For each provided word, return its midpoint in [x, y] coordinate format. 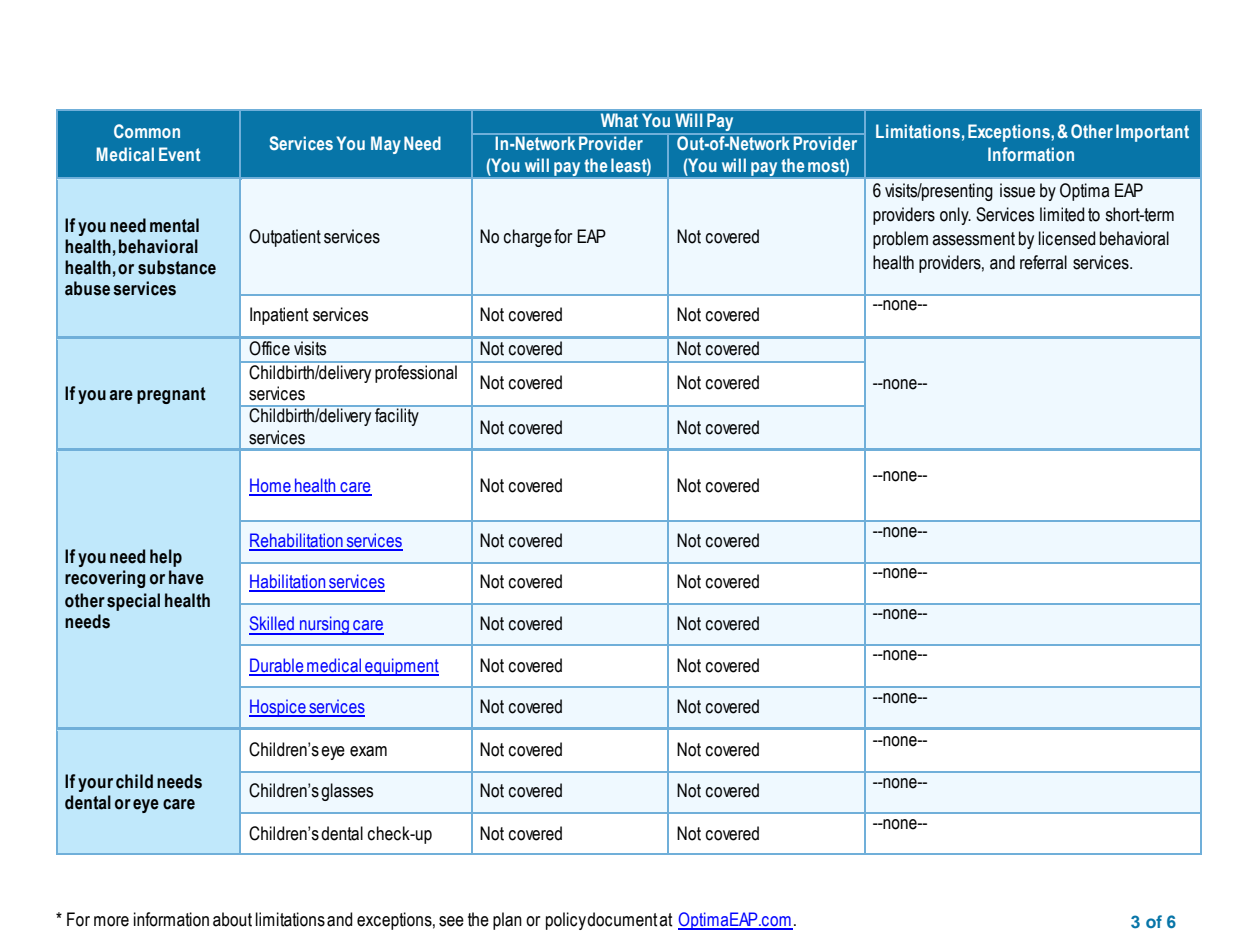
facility [397, 416]
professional [416, 374]
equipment [401, 667]
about [232, 919]
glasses [347, 792]
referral [1043, 262]
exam [368, 751]
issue [1017, 190]
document [622, 919]
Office [270, 348]
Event [179, 154]
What [619, 120]
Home [271, 486]
